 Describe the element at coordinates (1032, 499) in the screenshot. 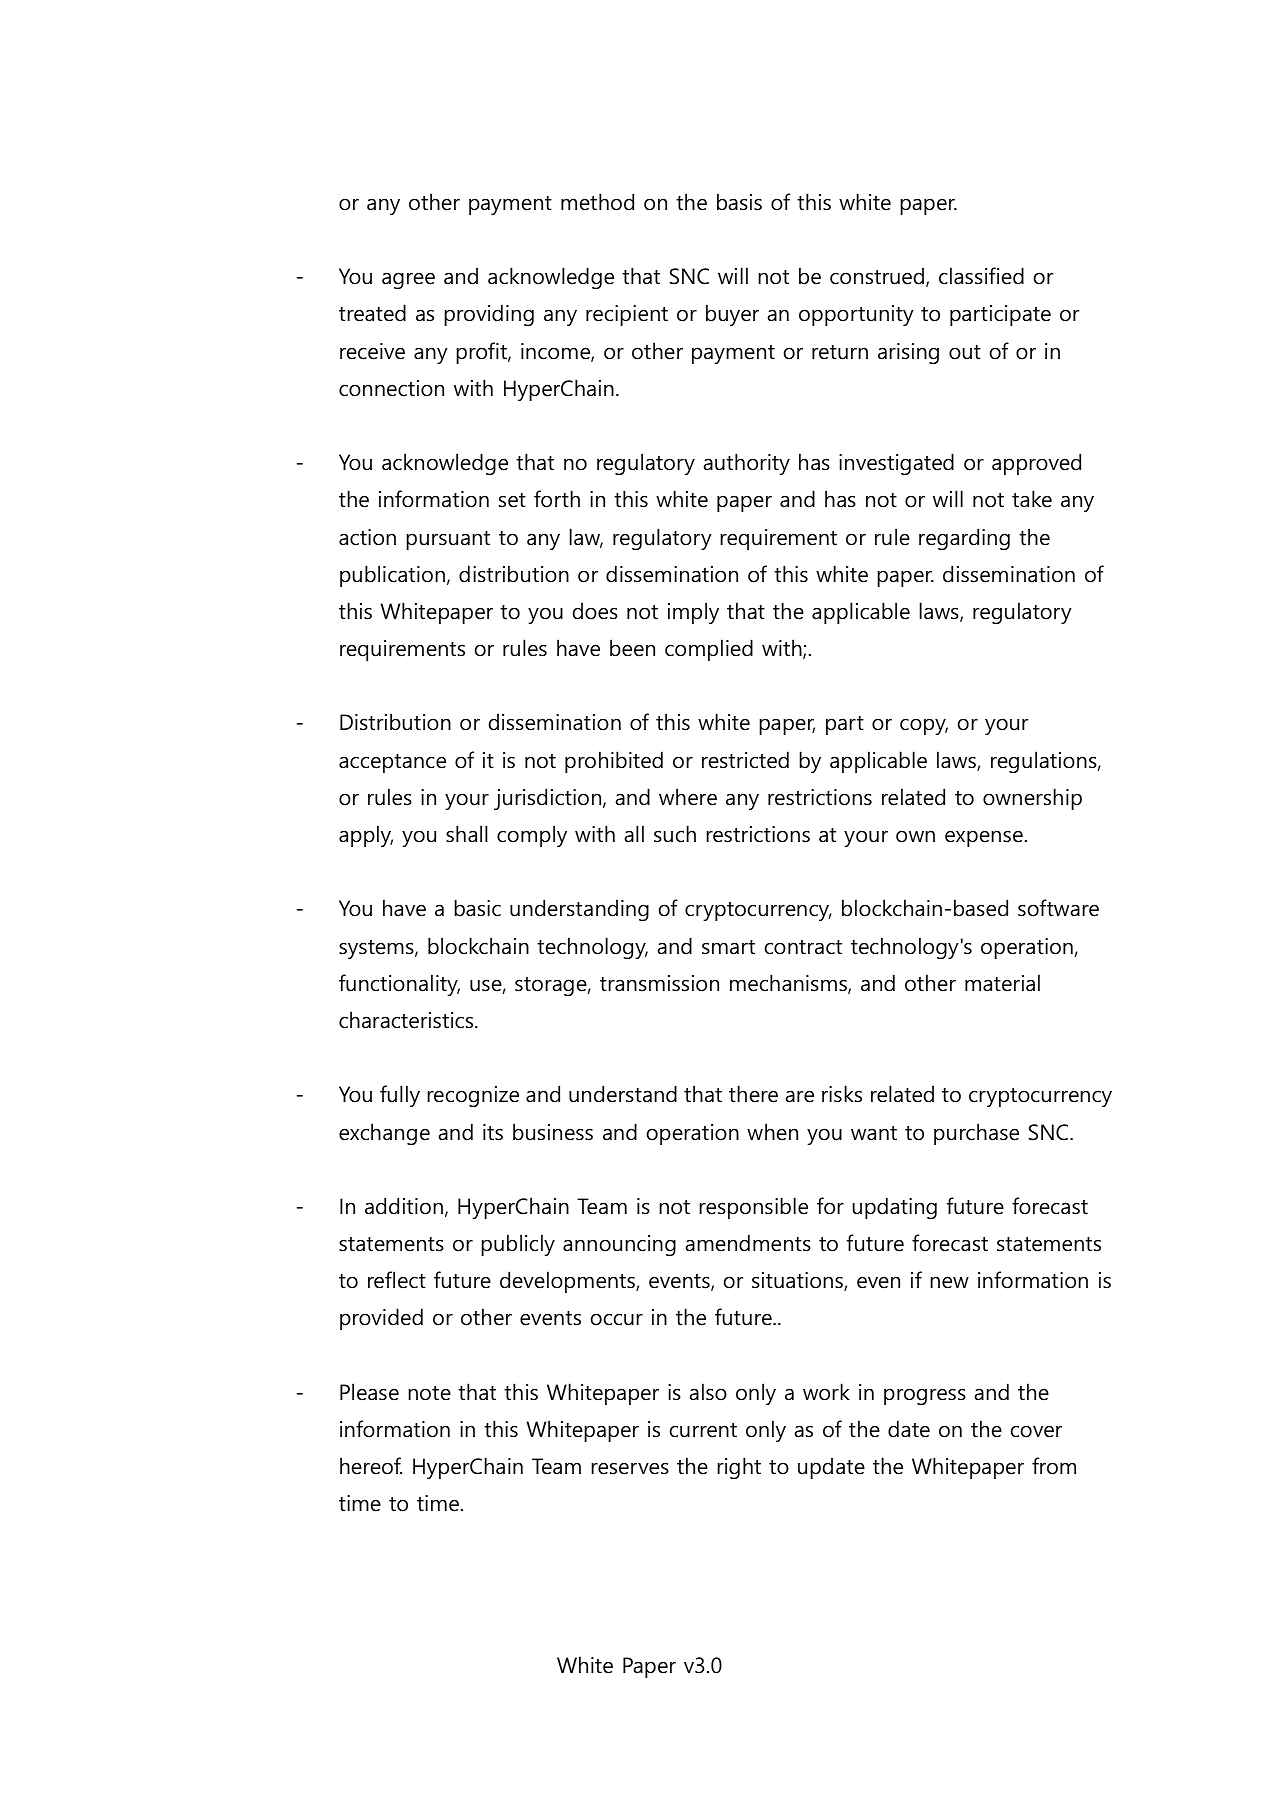

I see `take` at that location.
